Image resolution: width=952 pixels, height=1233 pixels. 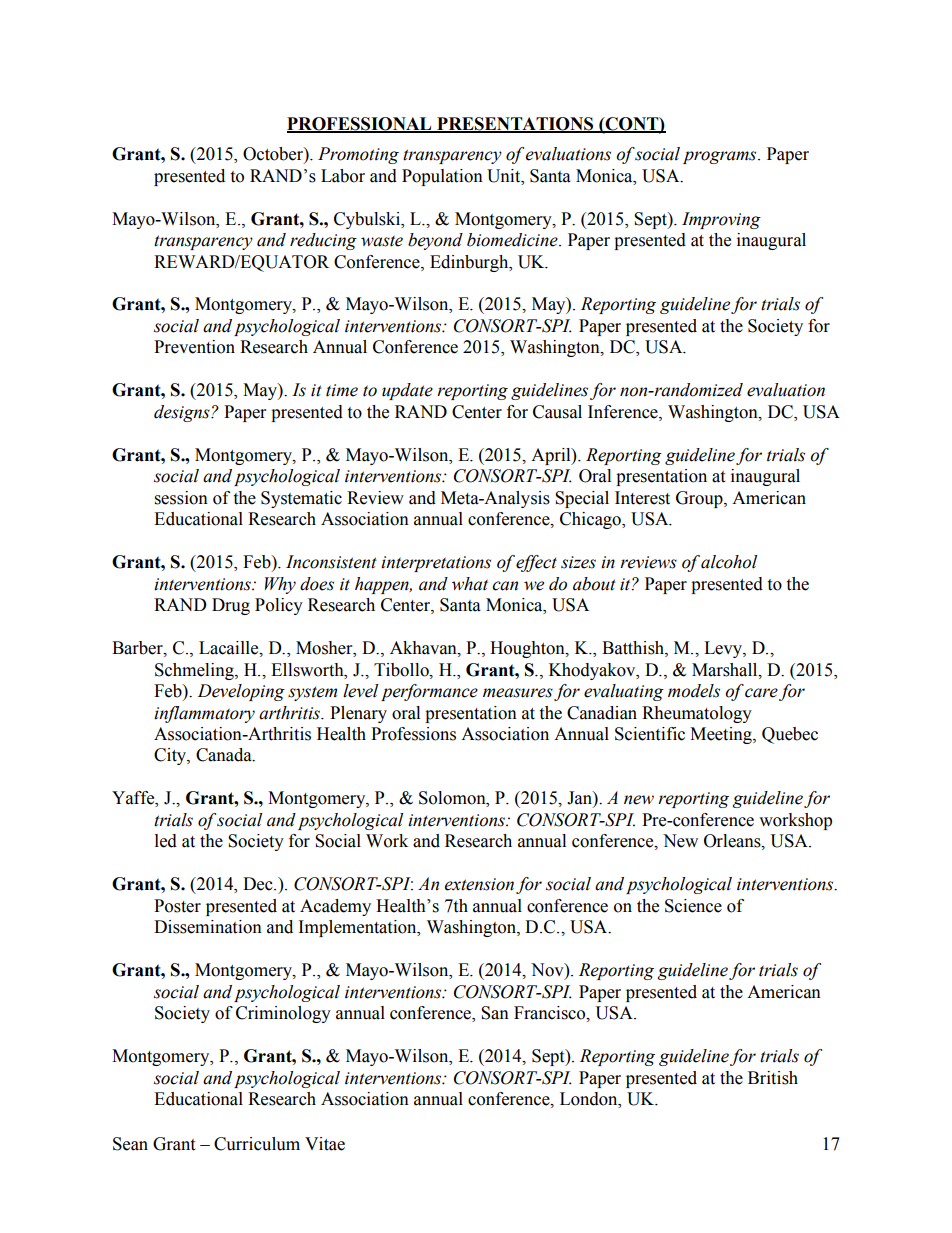 I want to click on Labor, so click(x=343, y=176).
